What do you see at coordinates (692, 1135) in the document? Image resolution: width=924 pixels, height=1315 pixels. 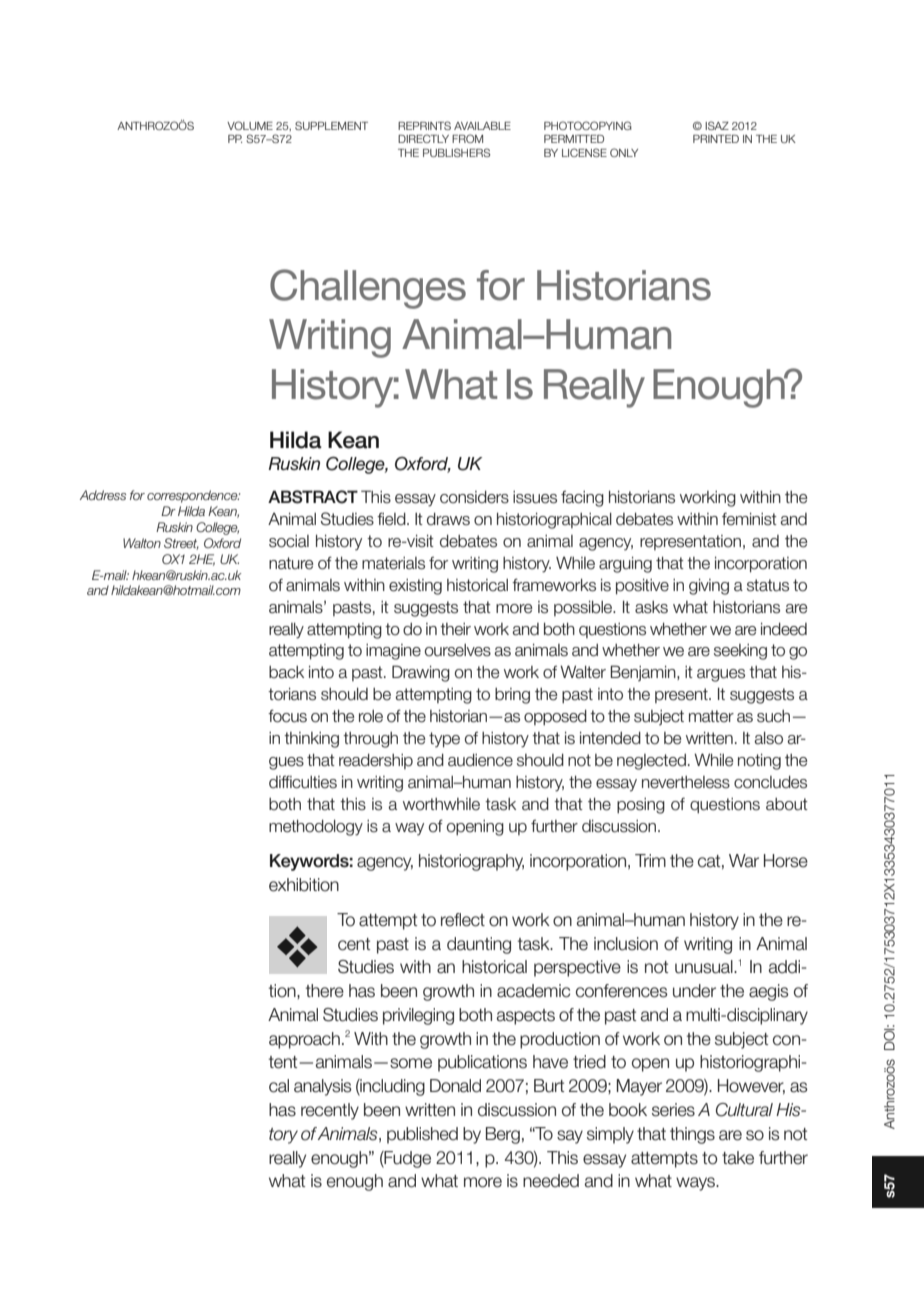 I see `things` at bounding box center [692, 1135].
